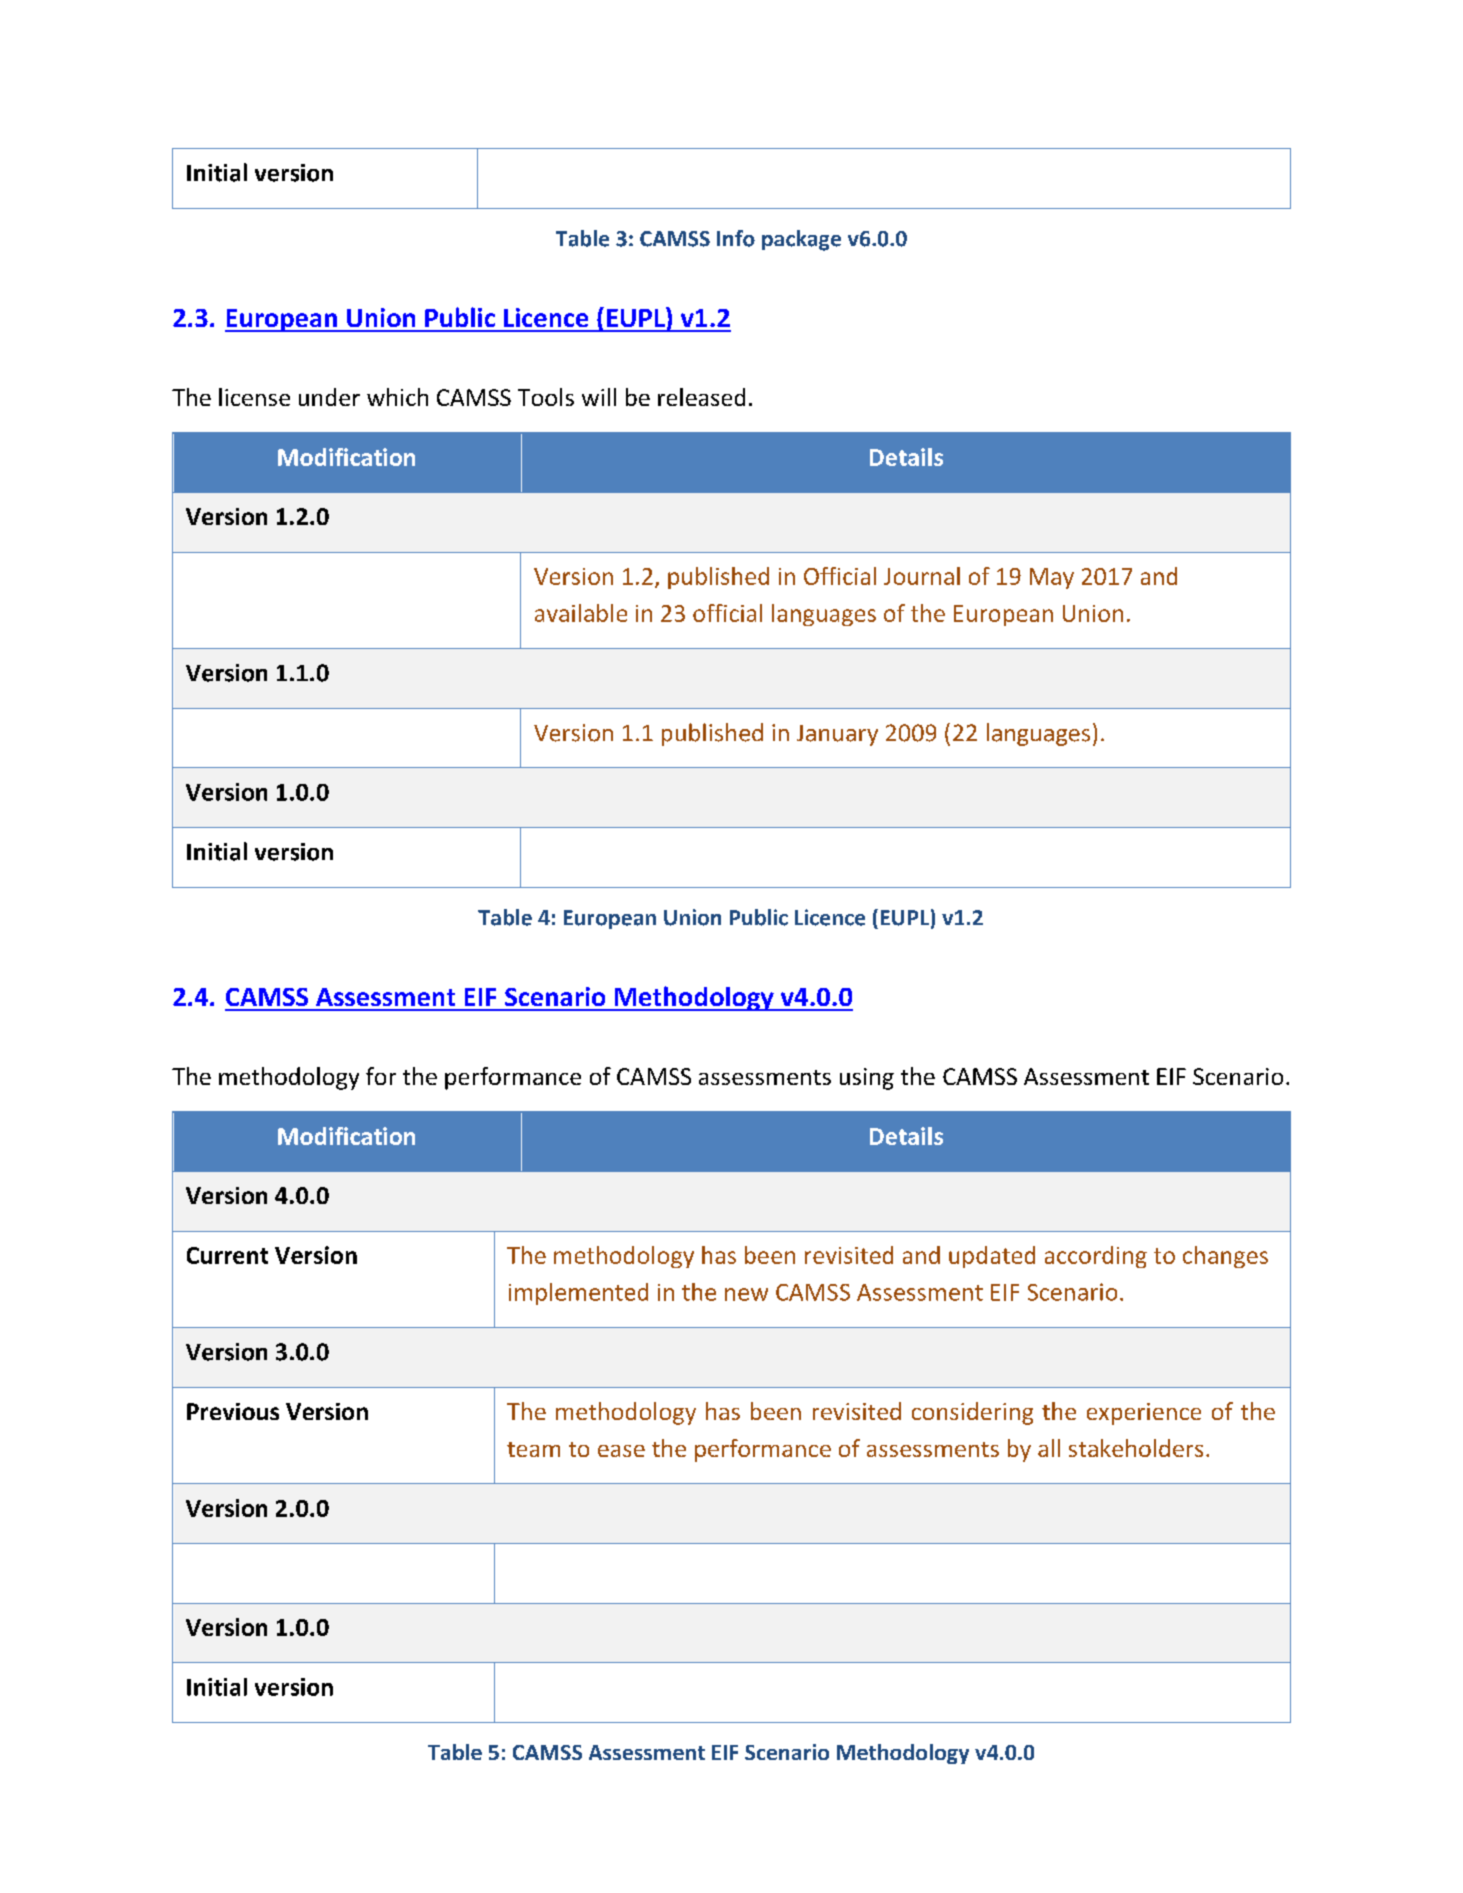 The image size is (1463, 1893). I want to click on January, so click(837, 735).
